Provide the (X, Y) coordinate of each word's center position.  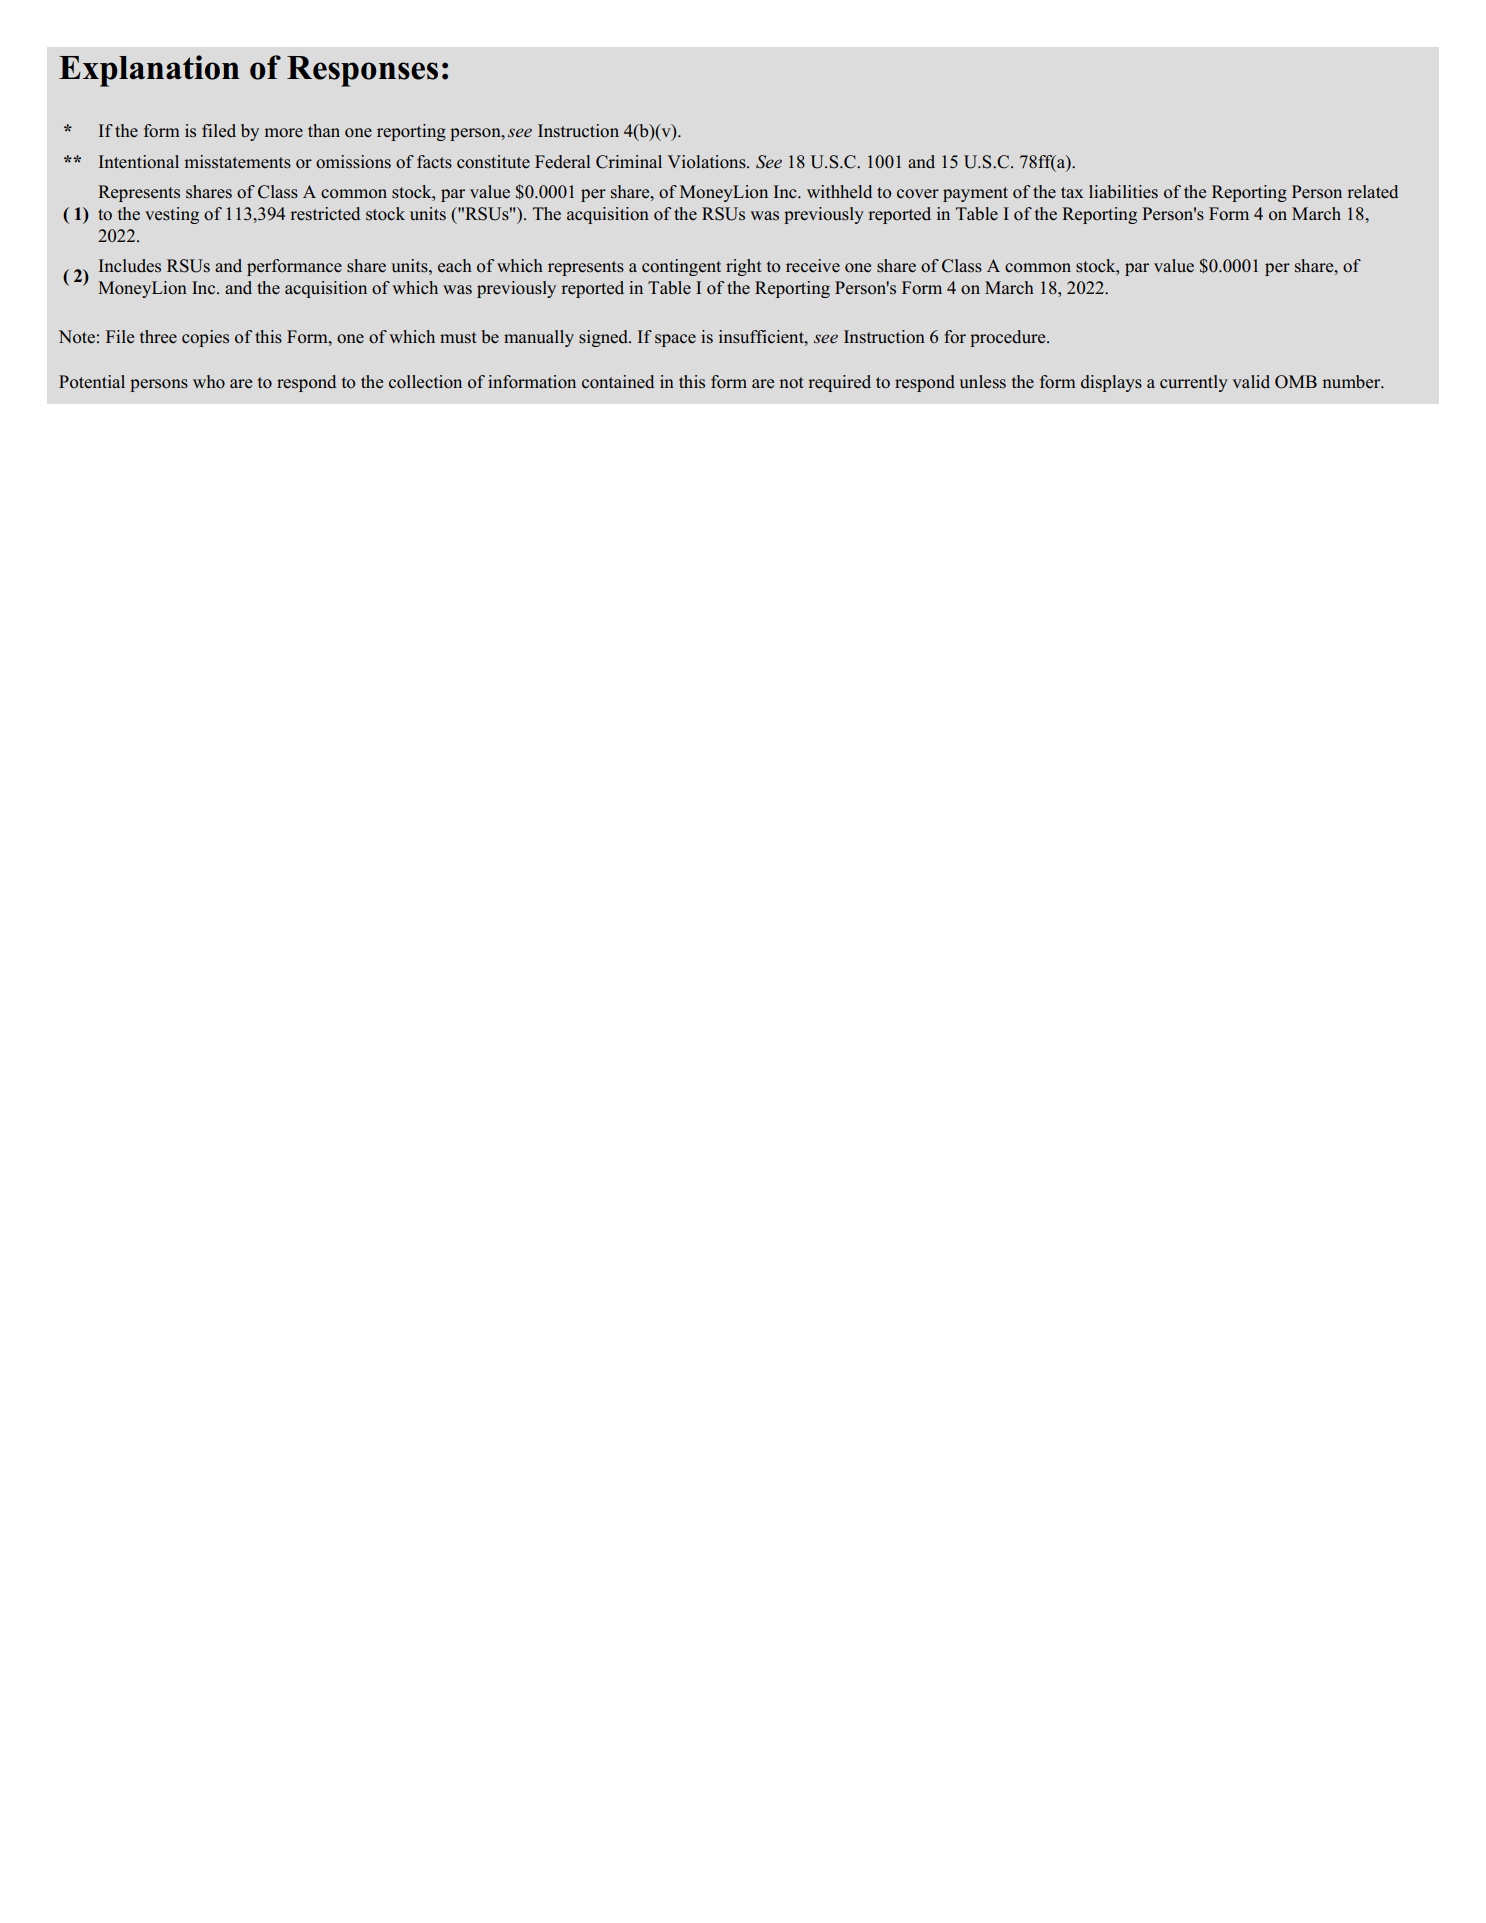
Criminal (629, 162)
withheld (839, 192)
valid (1251, 382)
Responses (362, 71)
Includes (130, 266)
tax (1072, 192)
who (209, 382)
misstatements (238, 162)
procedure (1009, 338)
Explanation (149, 71)
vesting (172, 215)
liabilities (1123, 192)
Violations (707, 162)
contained (618, 382)
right (744, 267)
